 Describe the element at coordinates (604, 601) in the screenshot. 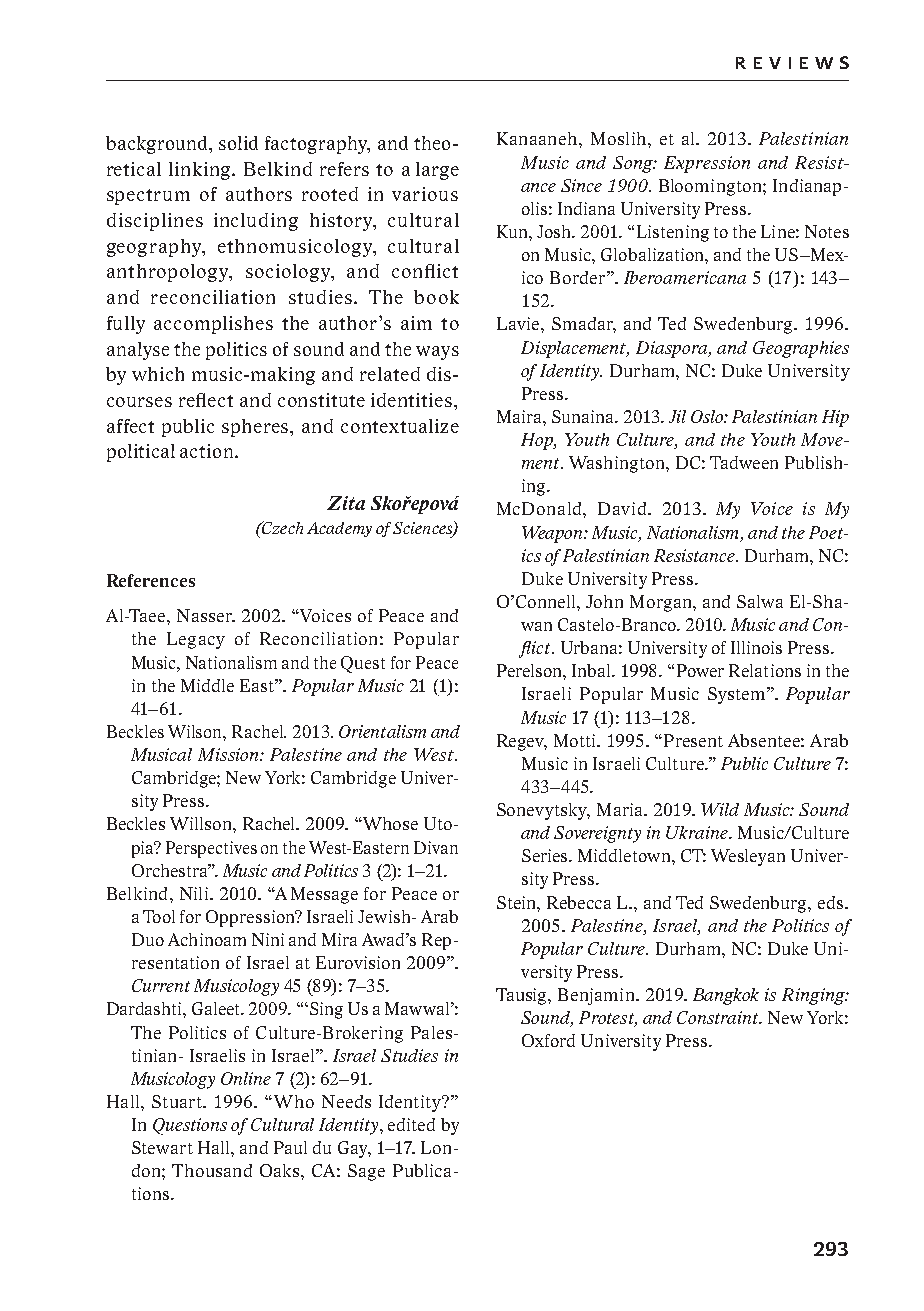

I see `John` at that location.
